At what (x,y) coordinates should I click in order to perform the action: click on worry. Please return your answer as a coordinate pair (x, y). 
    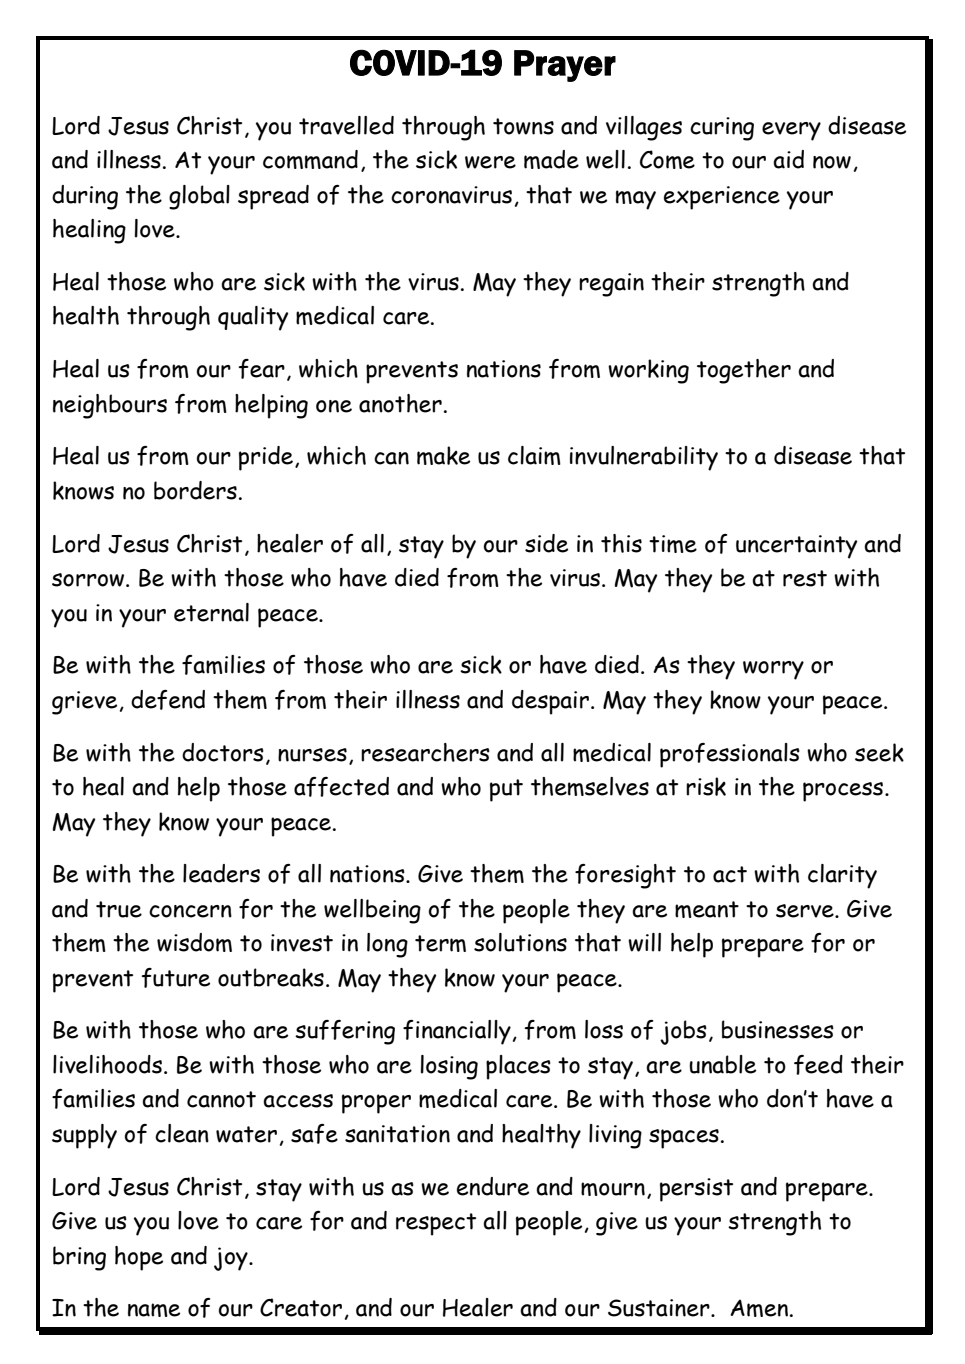
    Looking at the image, I should click on (773, 670).
